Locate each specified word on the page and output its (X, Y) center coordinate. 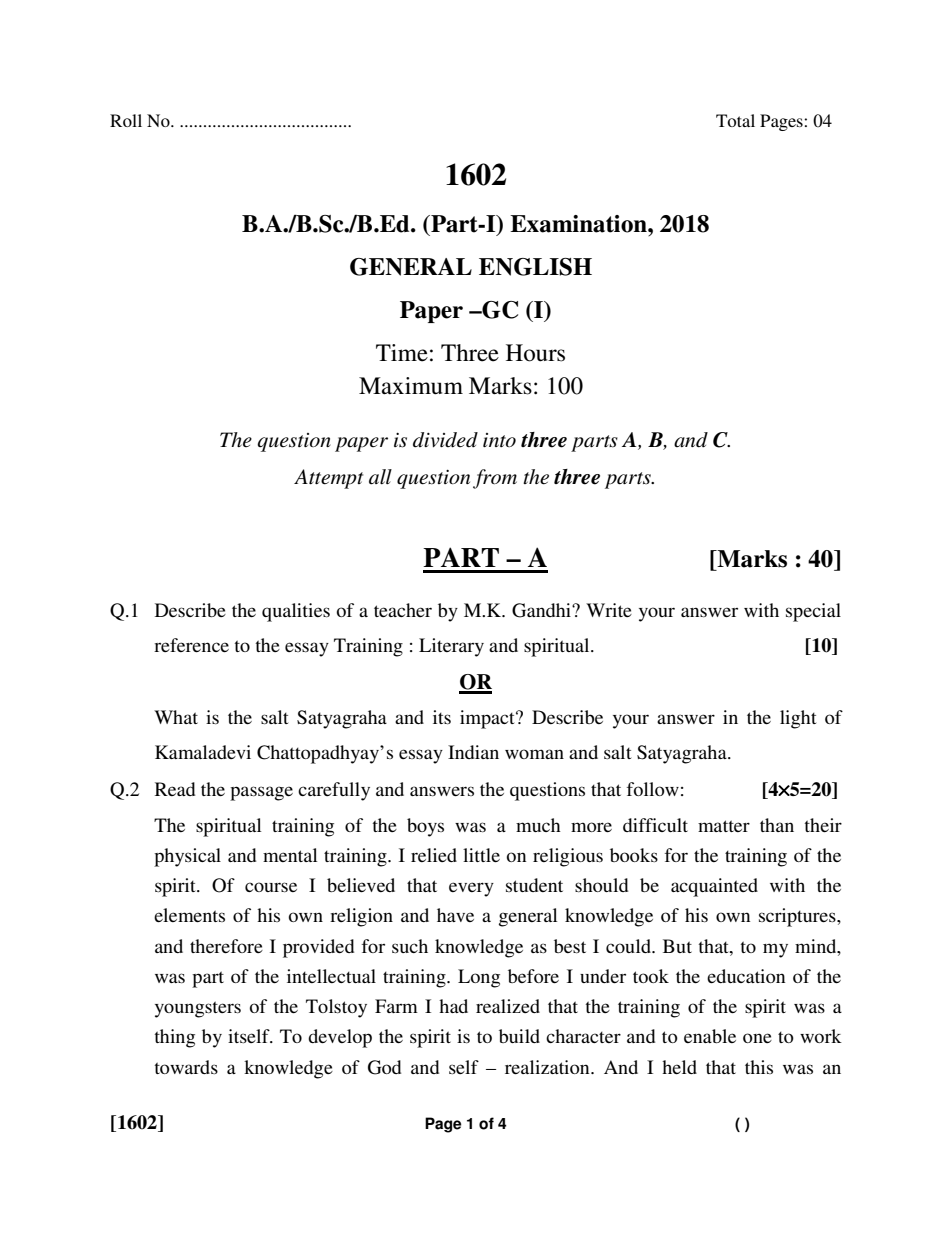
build (519, 1036)
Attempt (328, 479)
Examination (579, 224)
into (499, 440)
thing (174, 1038)
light (798, 719)
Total (735, 120)
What (176, 717)
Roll (126, 120)
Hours (535, 353)
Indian (473, 752)
